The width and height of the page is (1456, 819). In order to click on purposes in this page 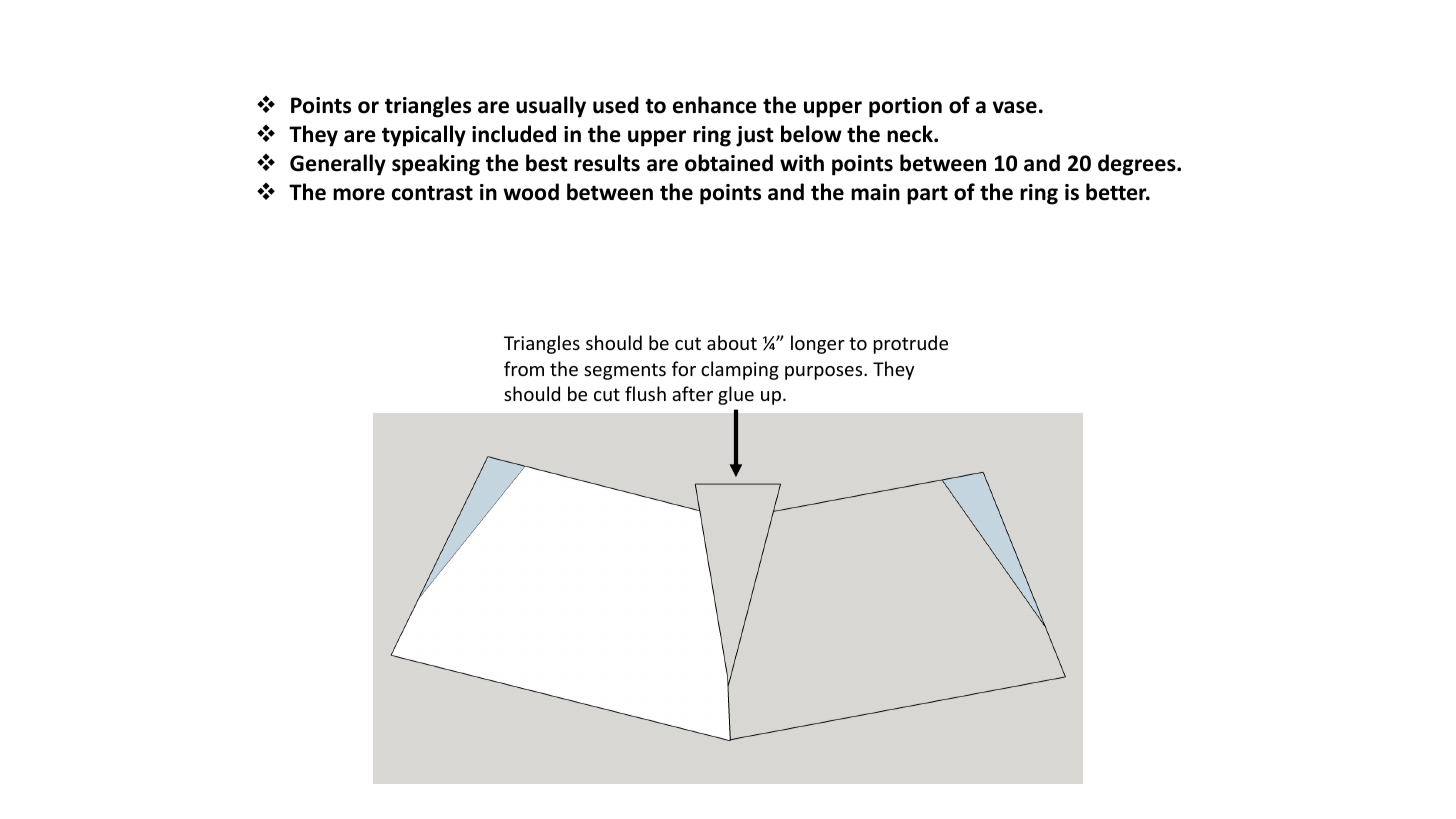, I will do `click(825, 373)`.
